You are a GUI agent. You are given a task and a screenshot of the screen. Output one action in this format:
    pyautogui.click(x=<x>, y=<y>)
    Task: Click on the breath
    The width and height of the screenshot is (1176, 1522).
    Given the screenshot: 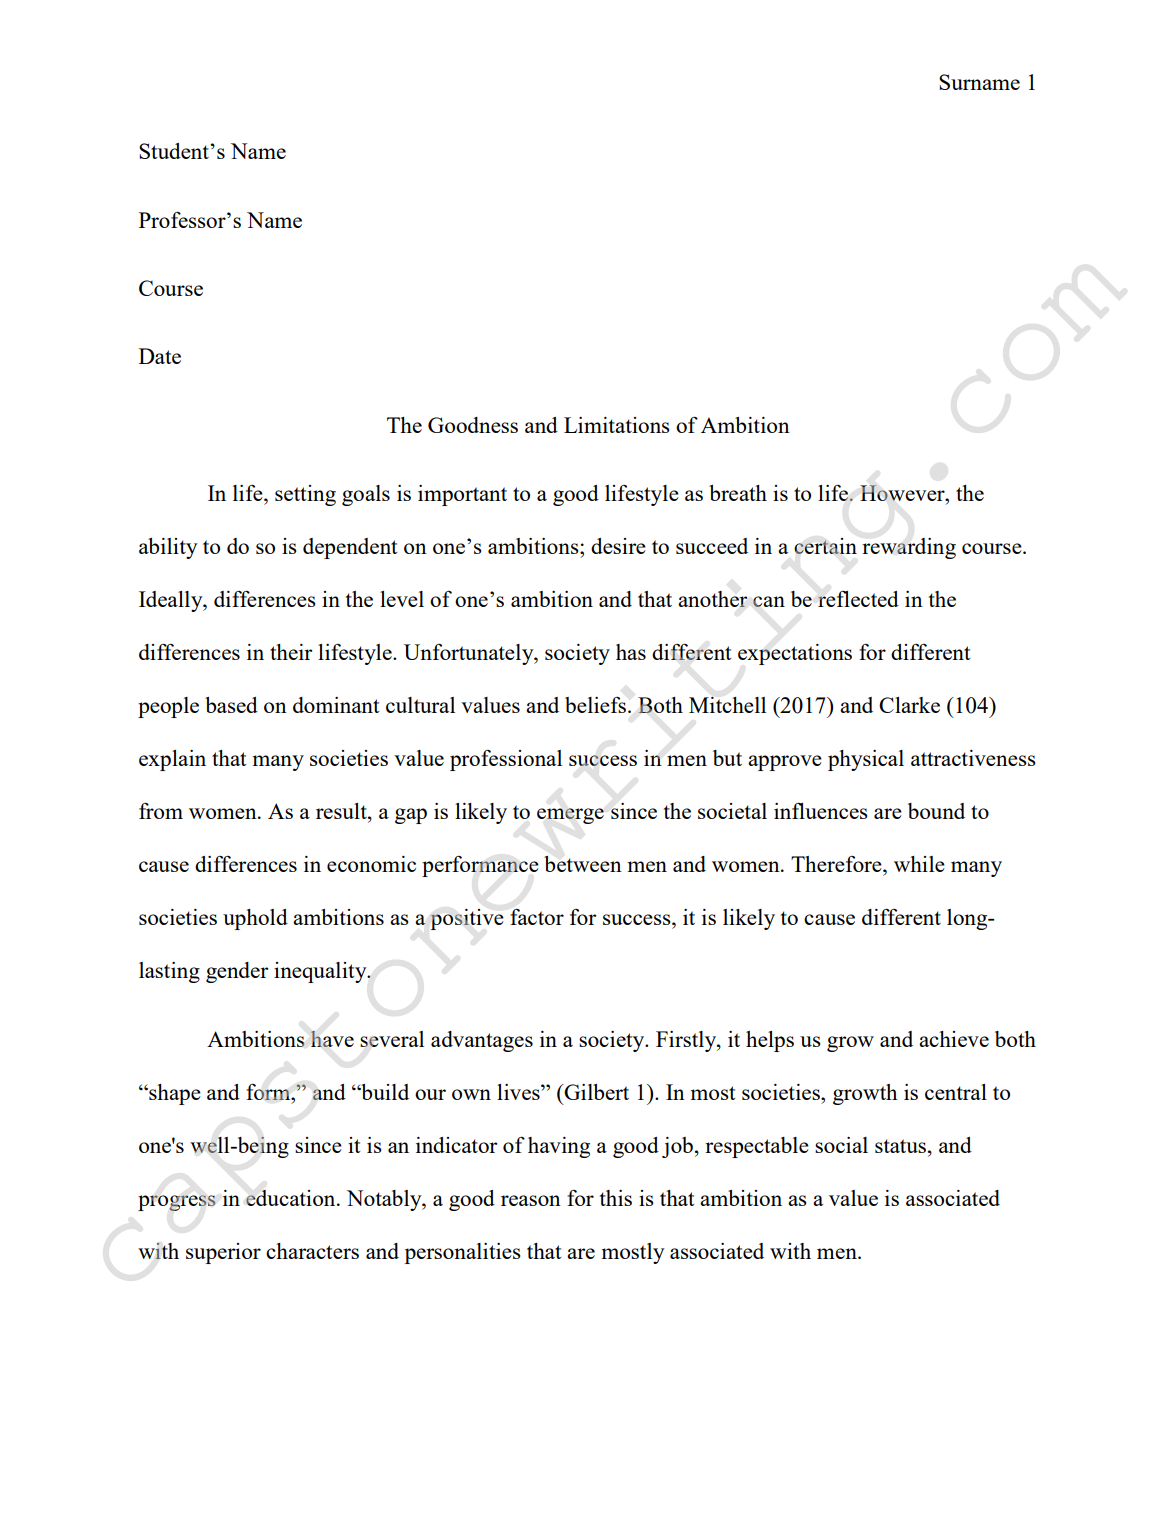 What is the action you would take?
    pyautogui.click(x=738, y=493)
